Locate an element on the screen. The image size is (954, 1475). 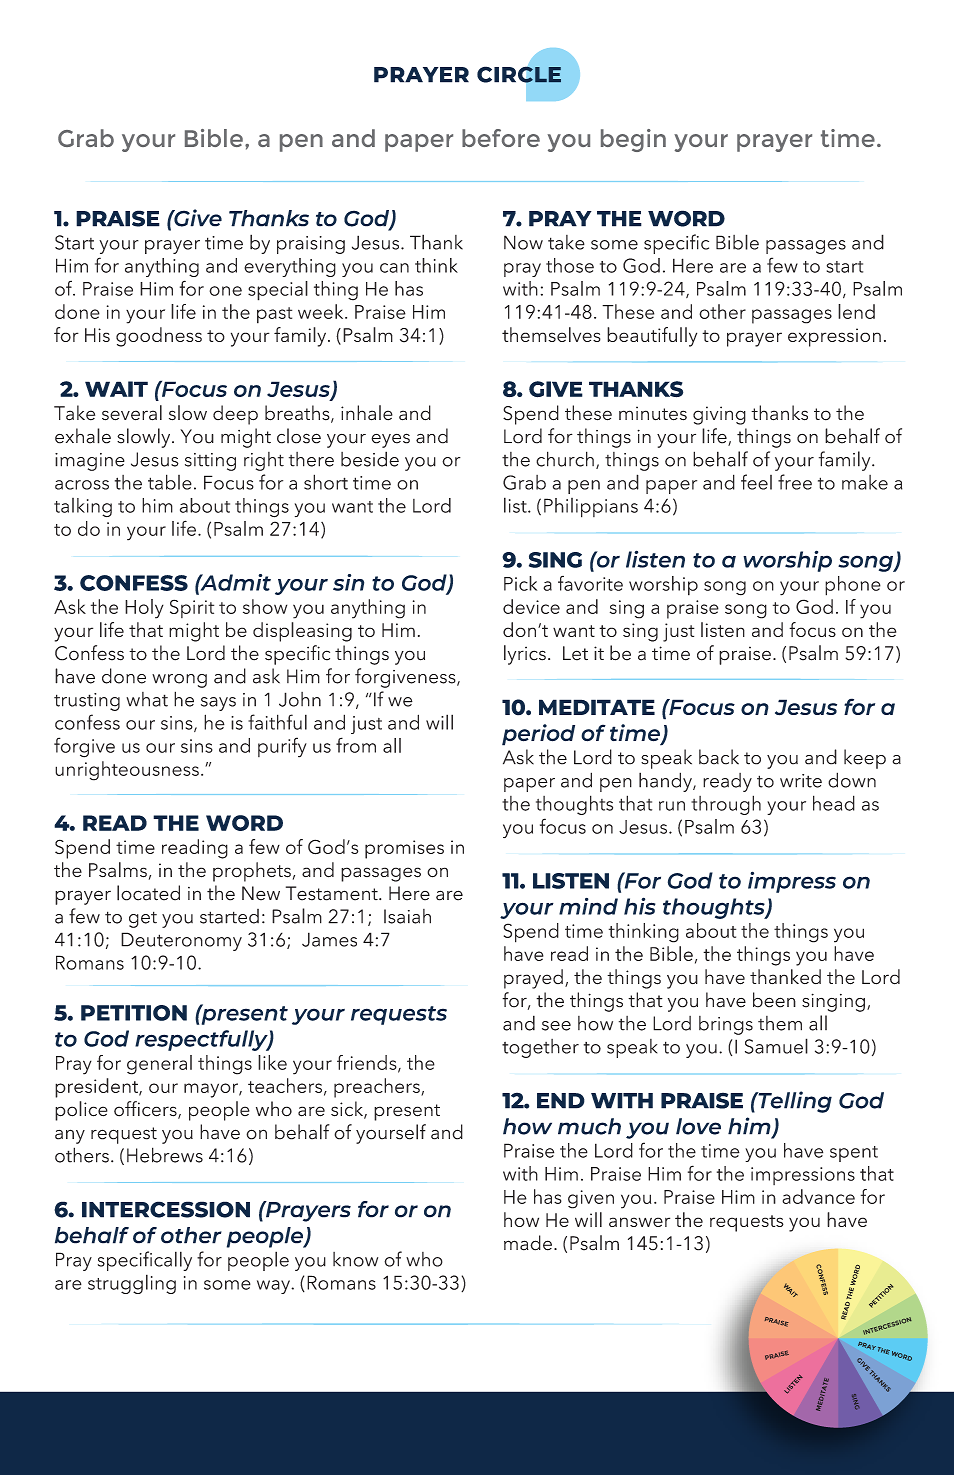
made is located at coordinates (528, 1243).
